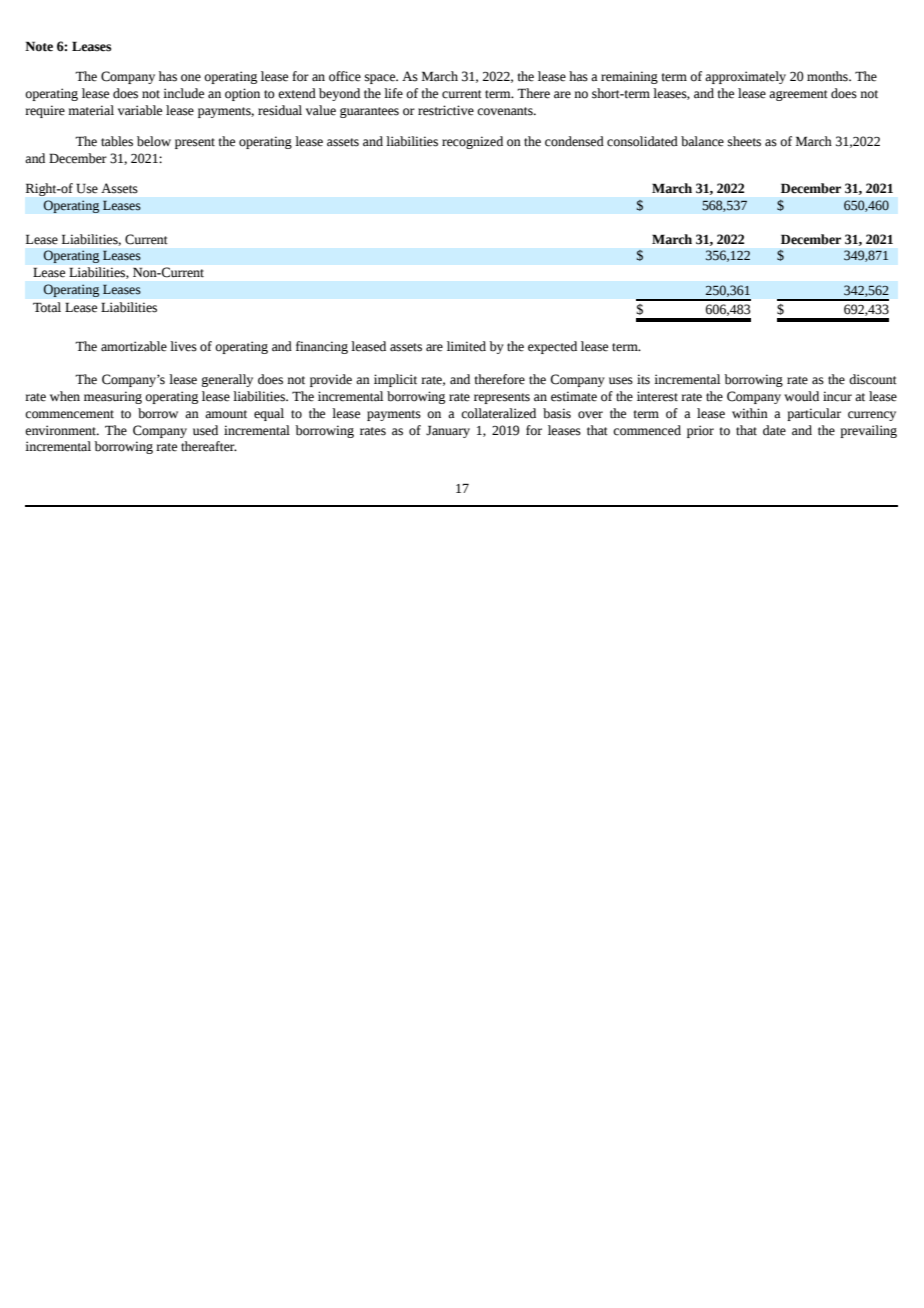 This page has height=1308, width=924. Describe the element at coordinates (47, 307) in the page. I see `Total` at that location.
